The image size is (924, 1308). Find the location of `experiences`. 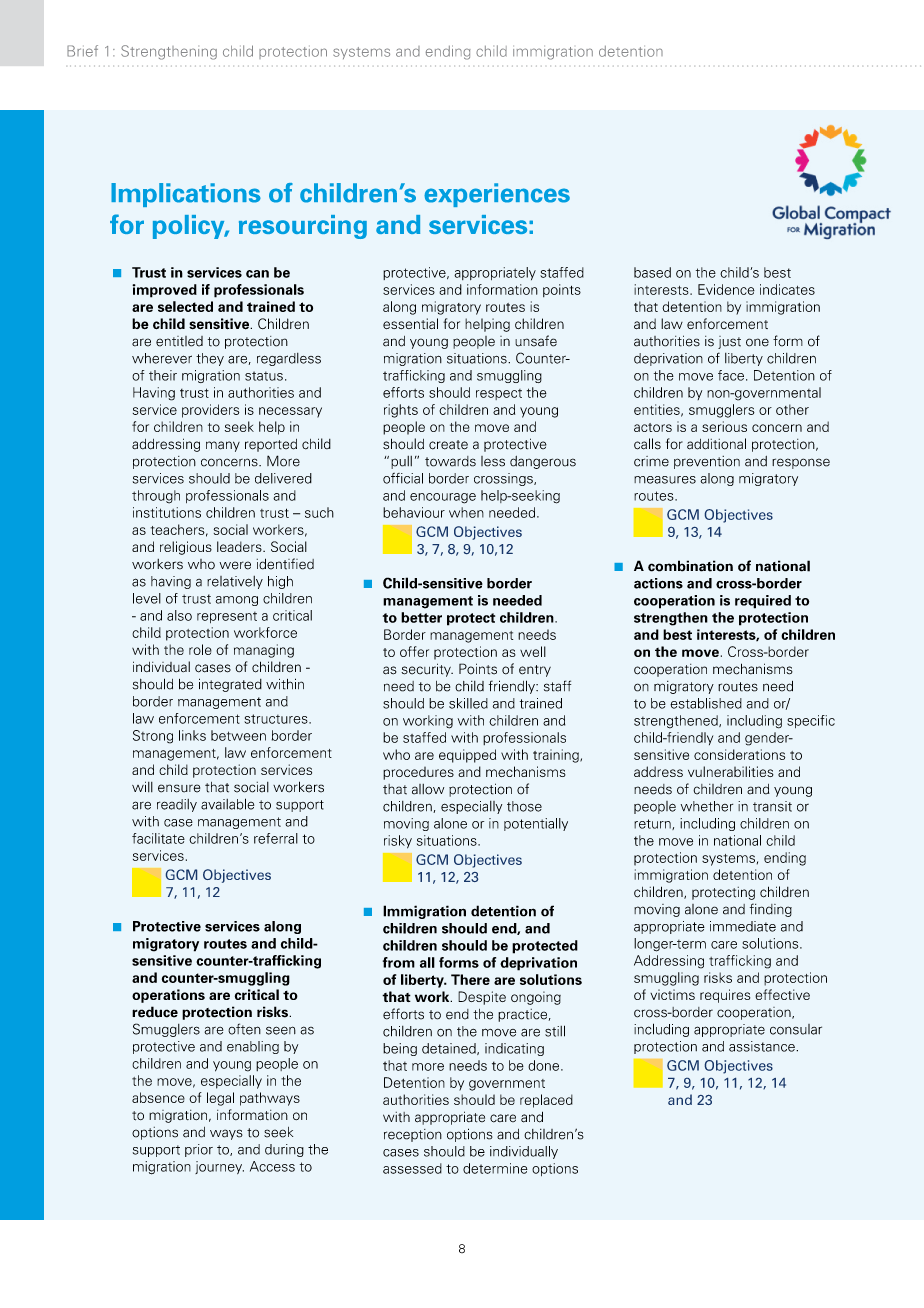

experiences is located at coordinates (497, 195).
